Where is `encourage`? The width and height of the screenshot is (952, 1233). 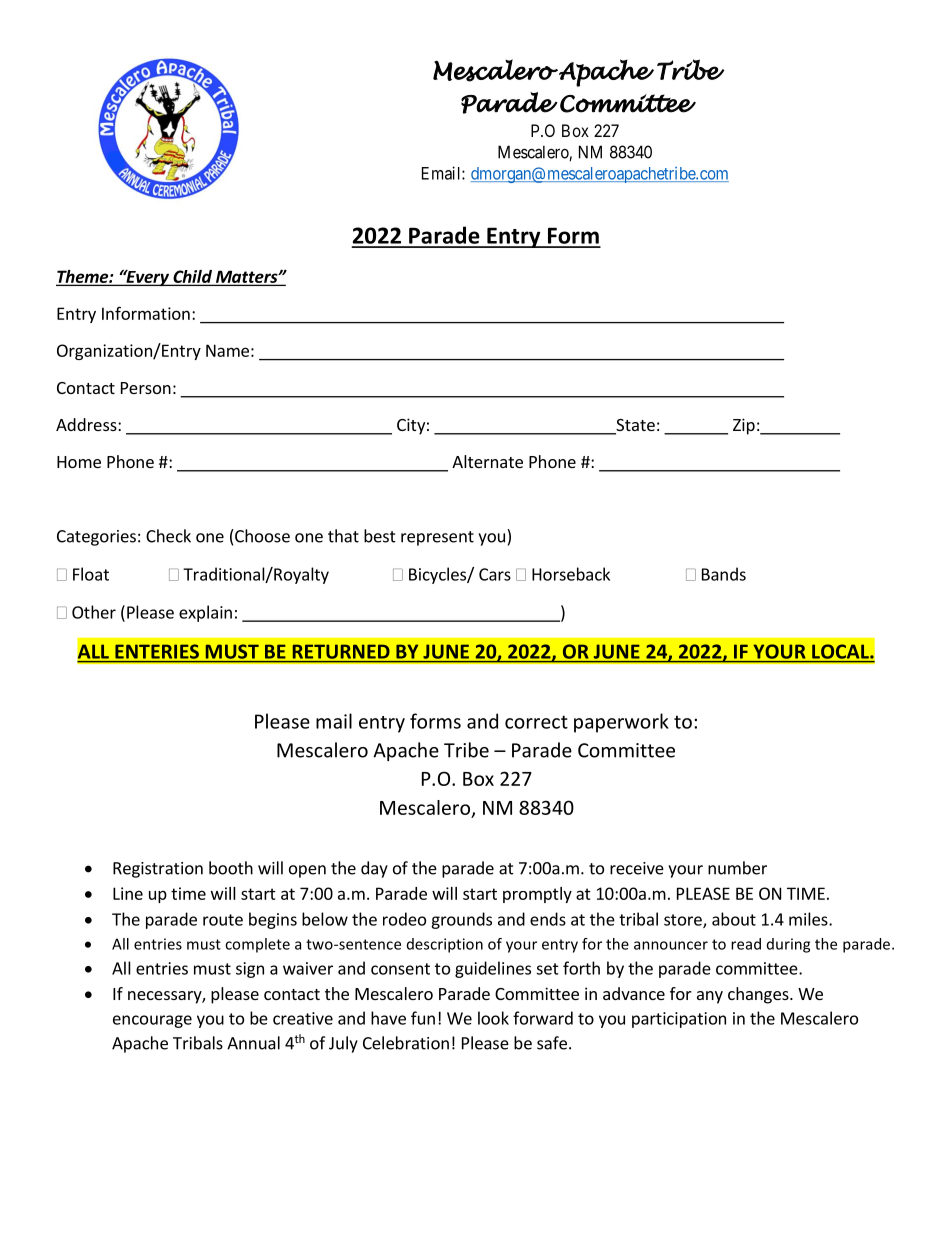 encourage is located at coordinates (152, 1021).
